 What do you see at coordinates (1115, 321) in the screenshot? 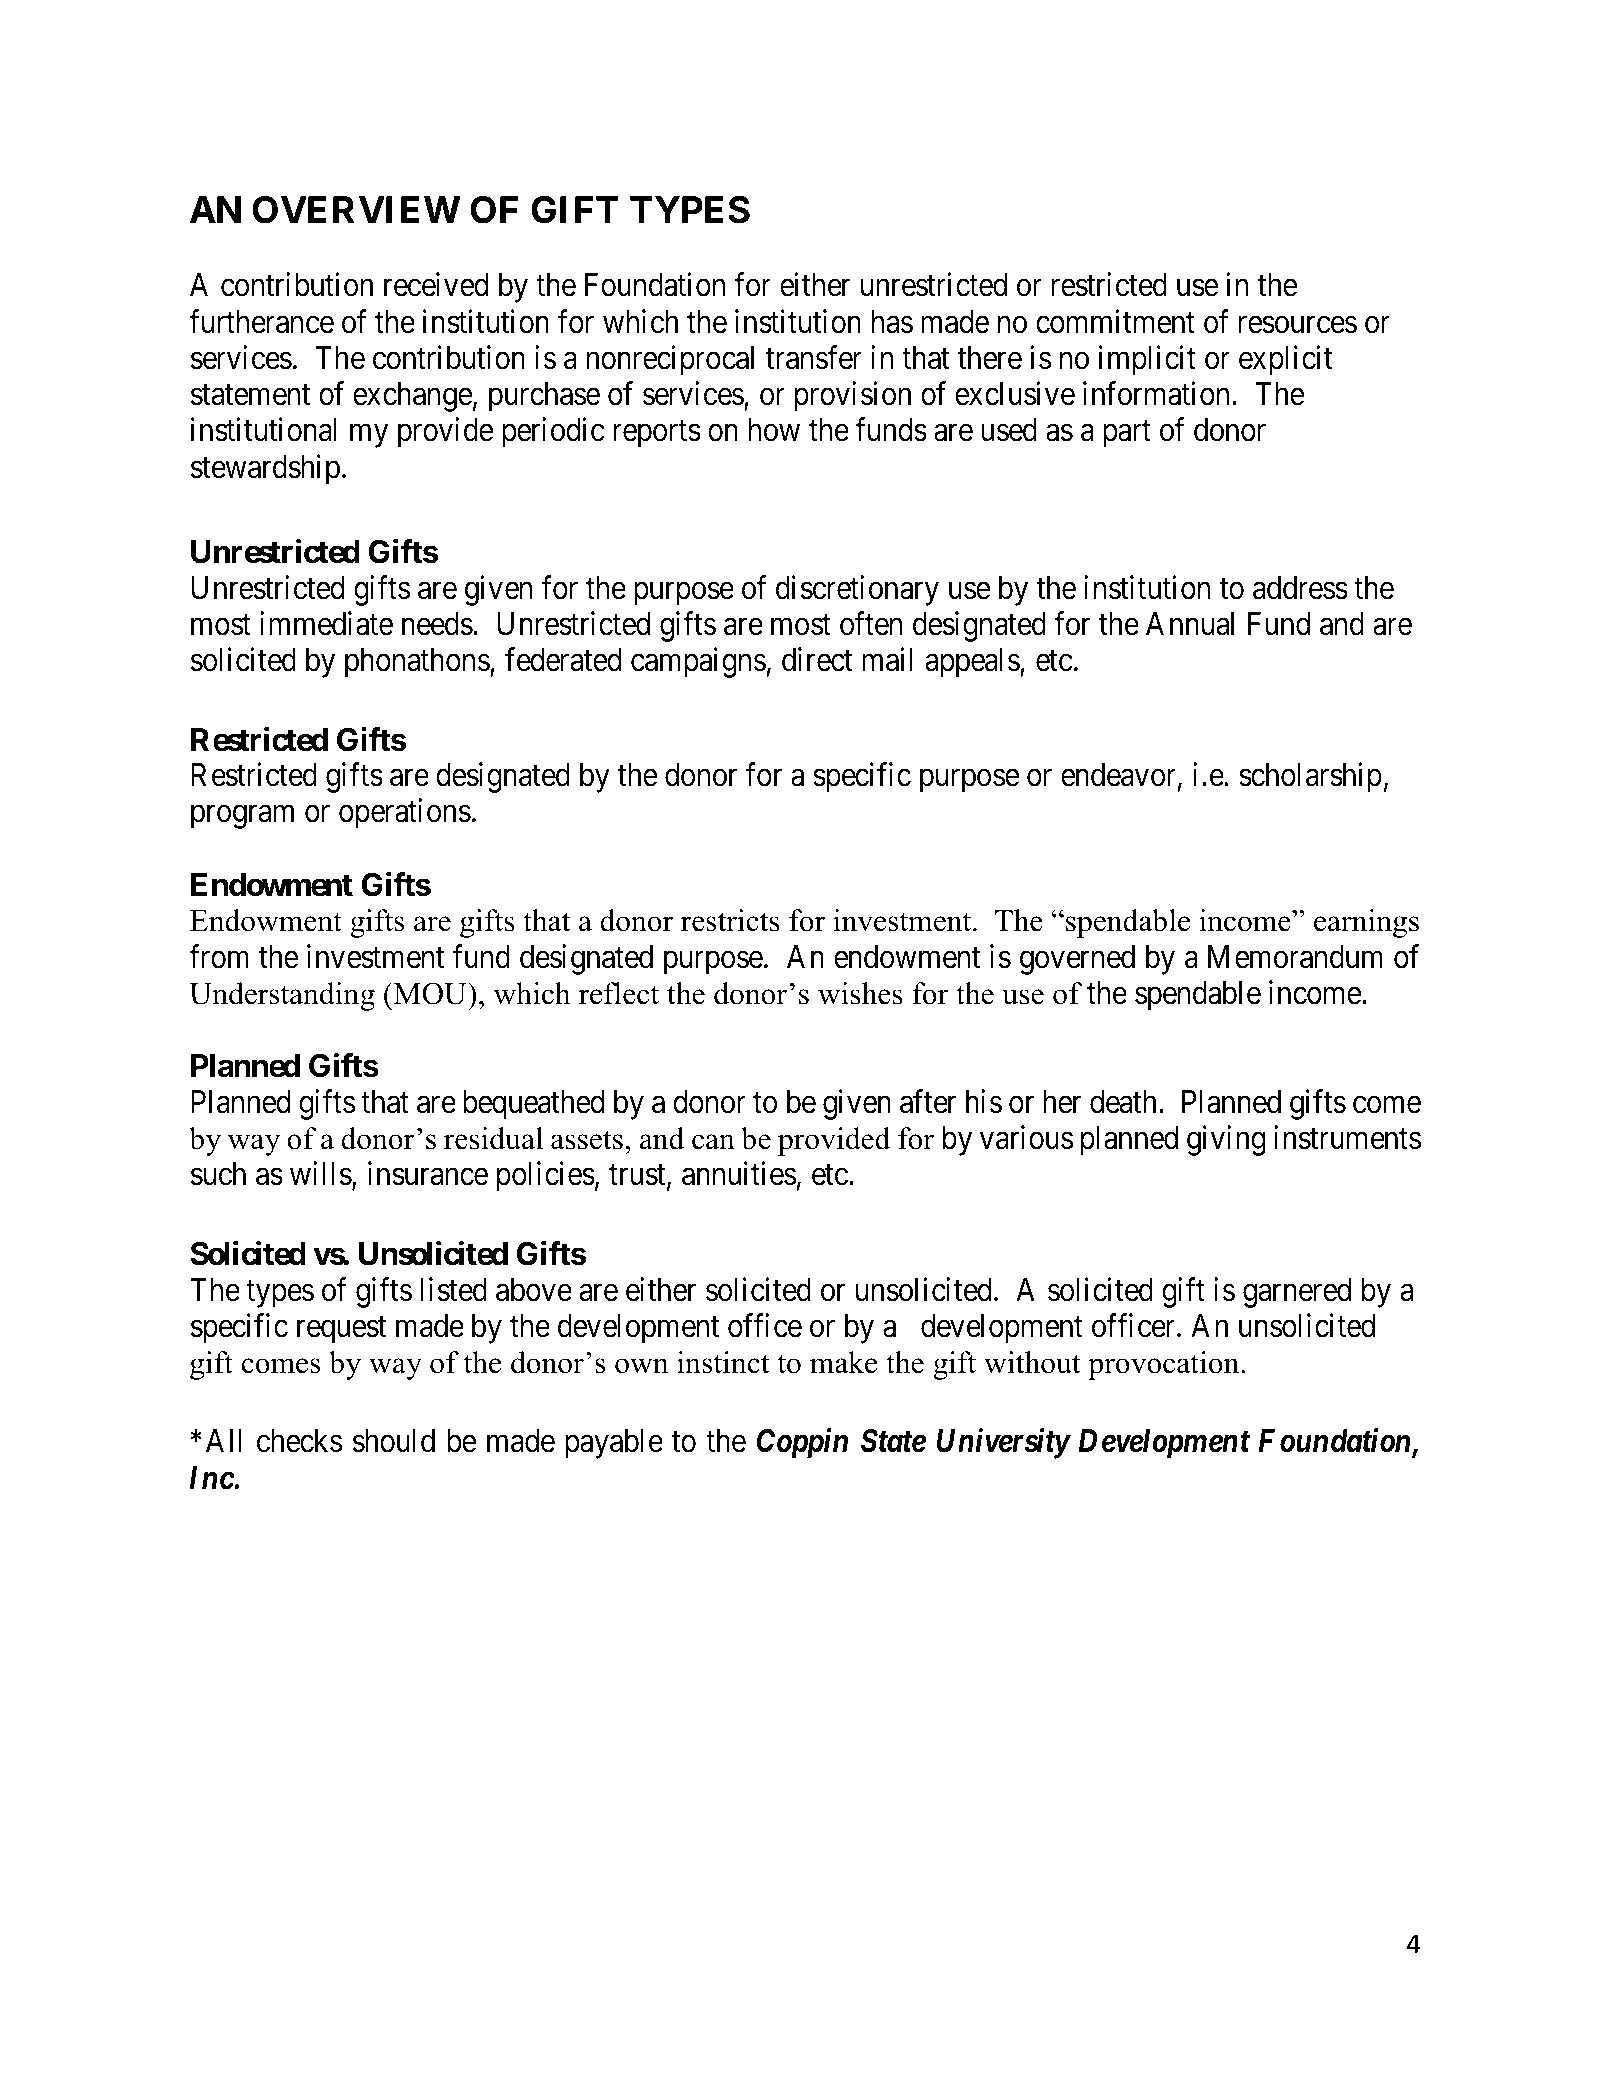
I see `commitment` at bounding box center [1115, 321].
